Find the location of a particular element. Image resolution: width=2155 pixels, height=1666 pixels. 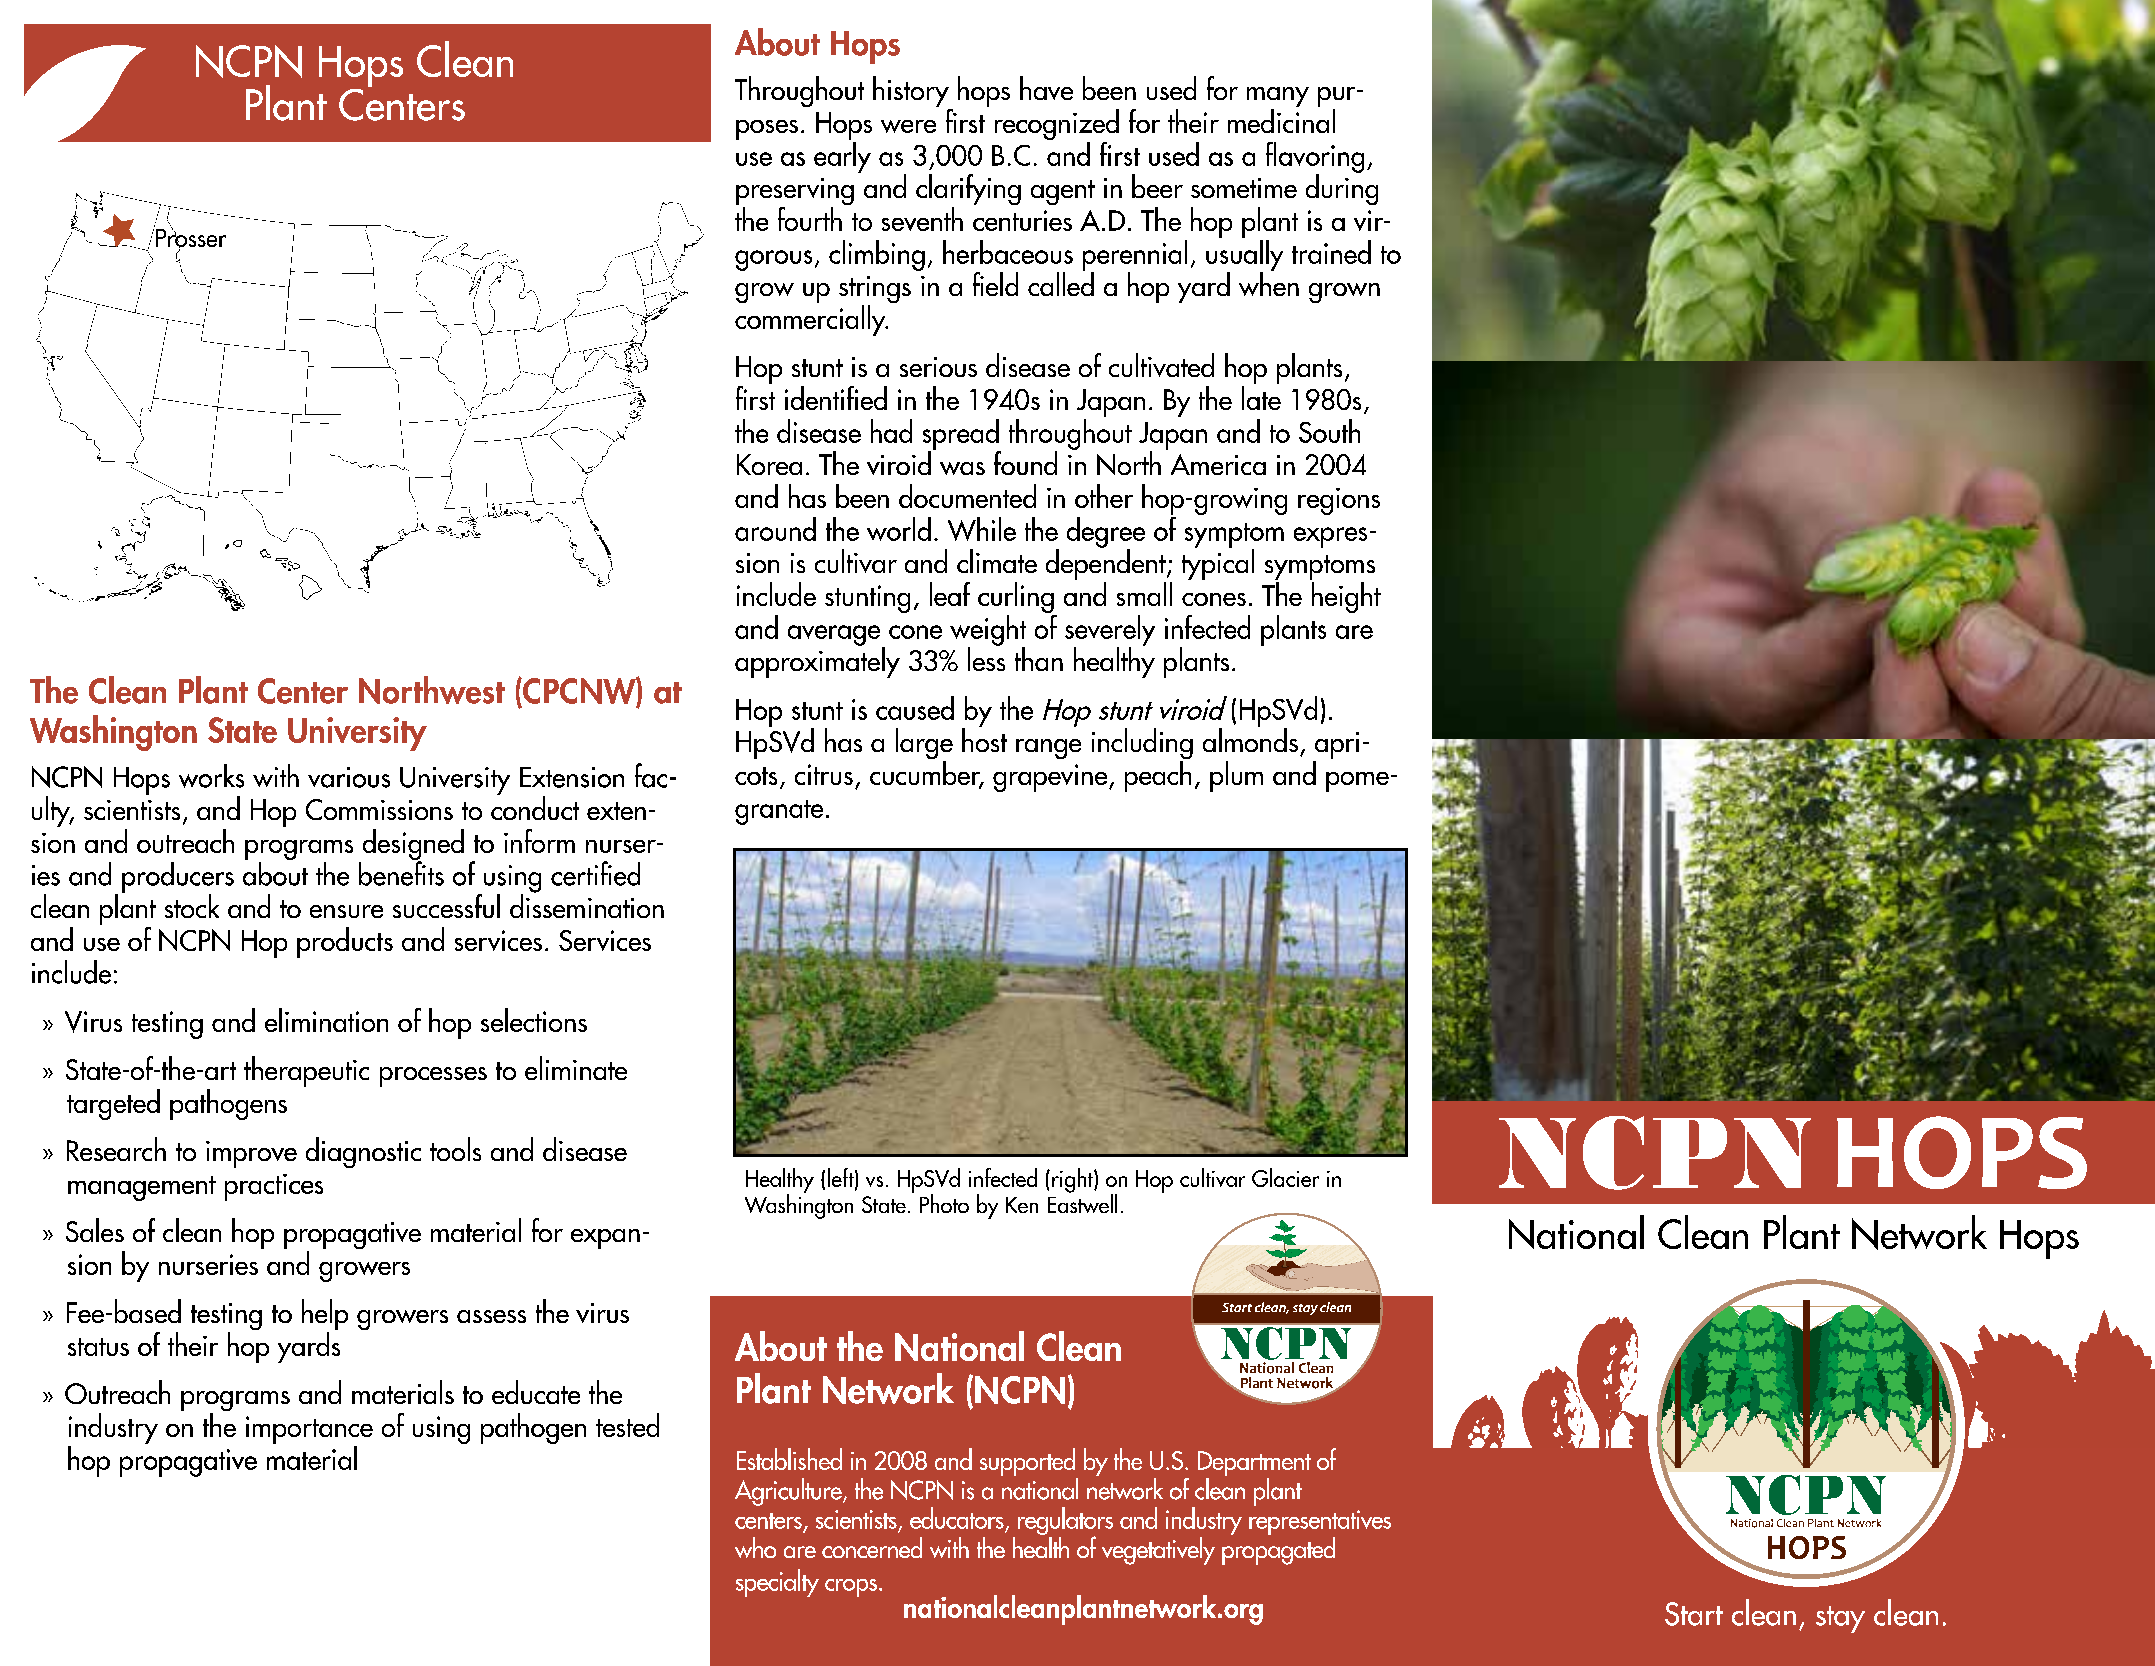

preserving is located at coordinates (795, 193).
